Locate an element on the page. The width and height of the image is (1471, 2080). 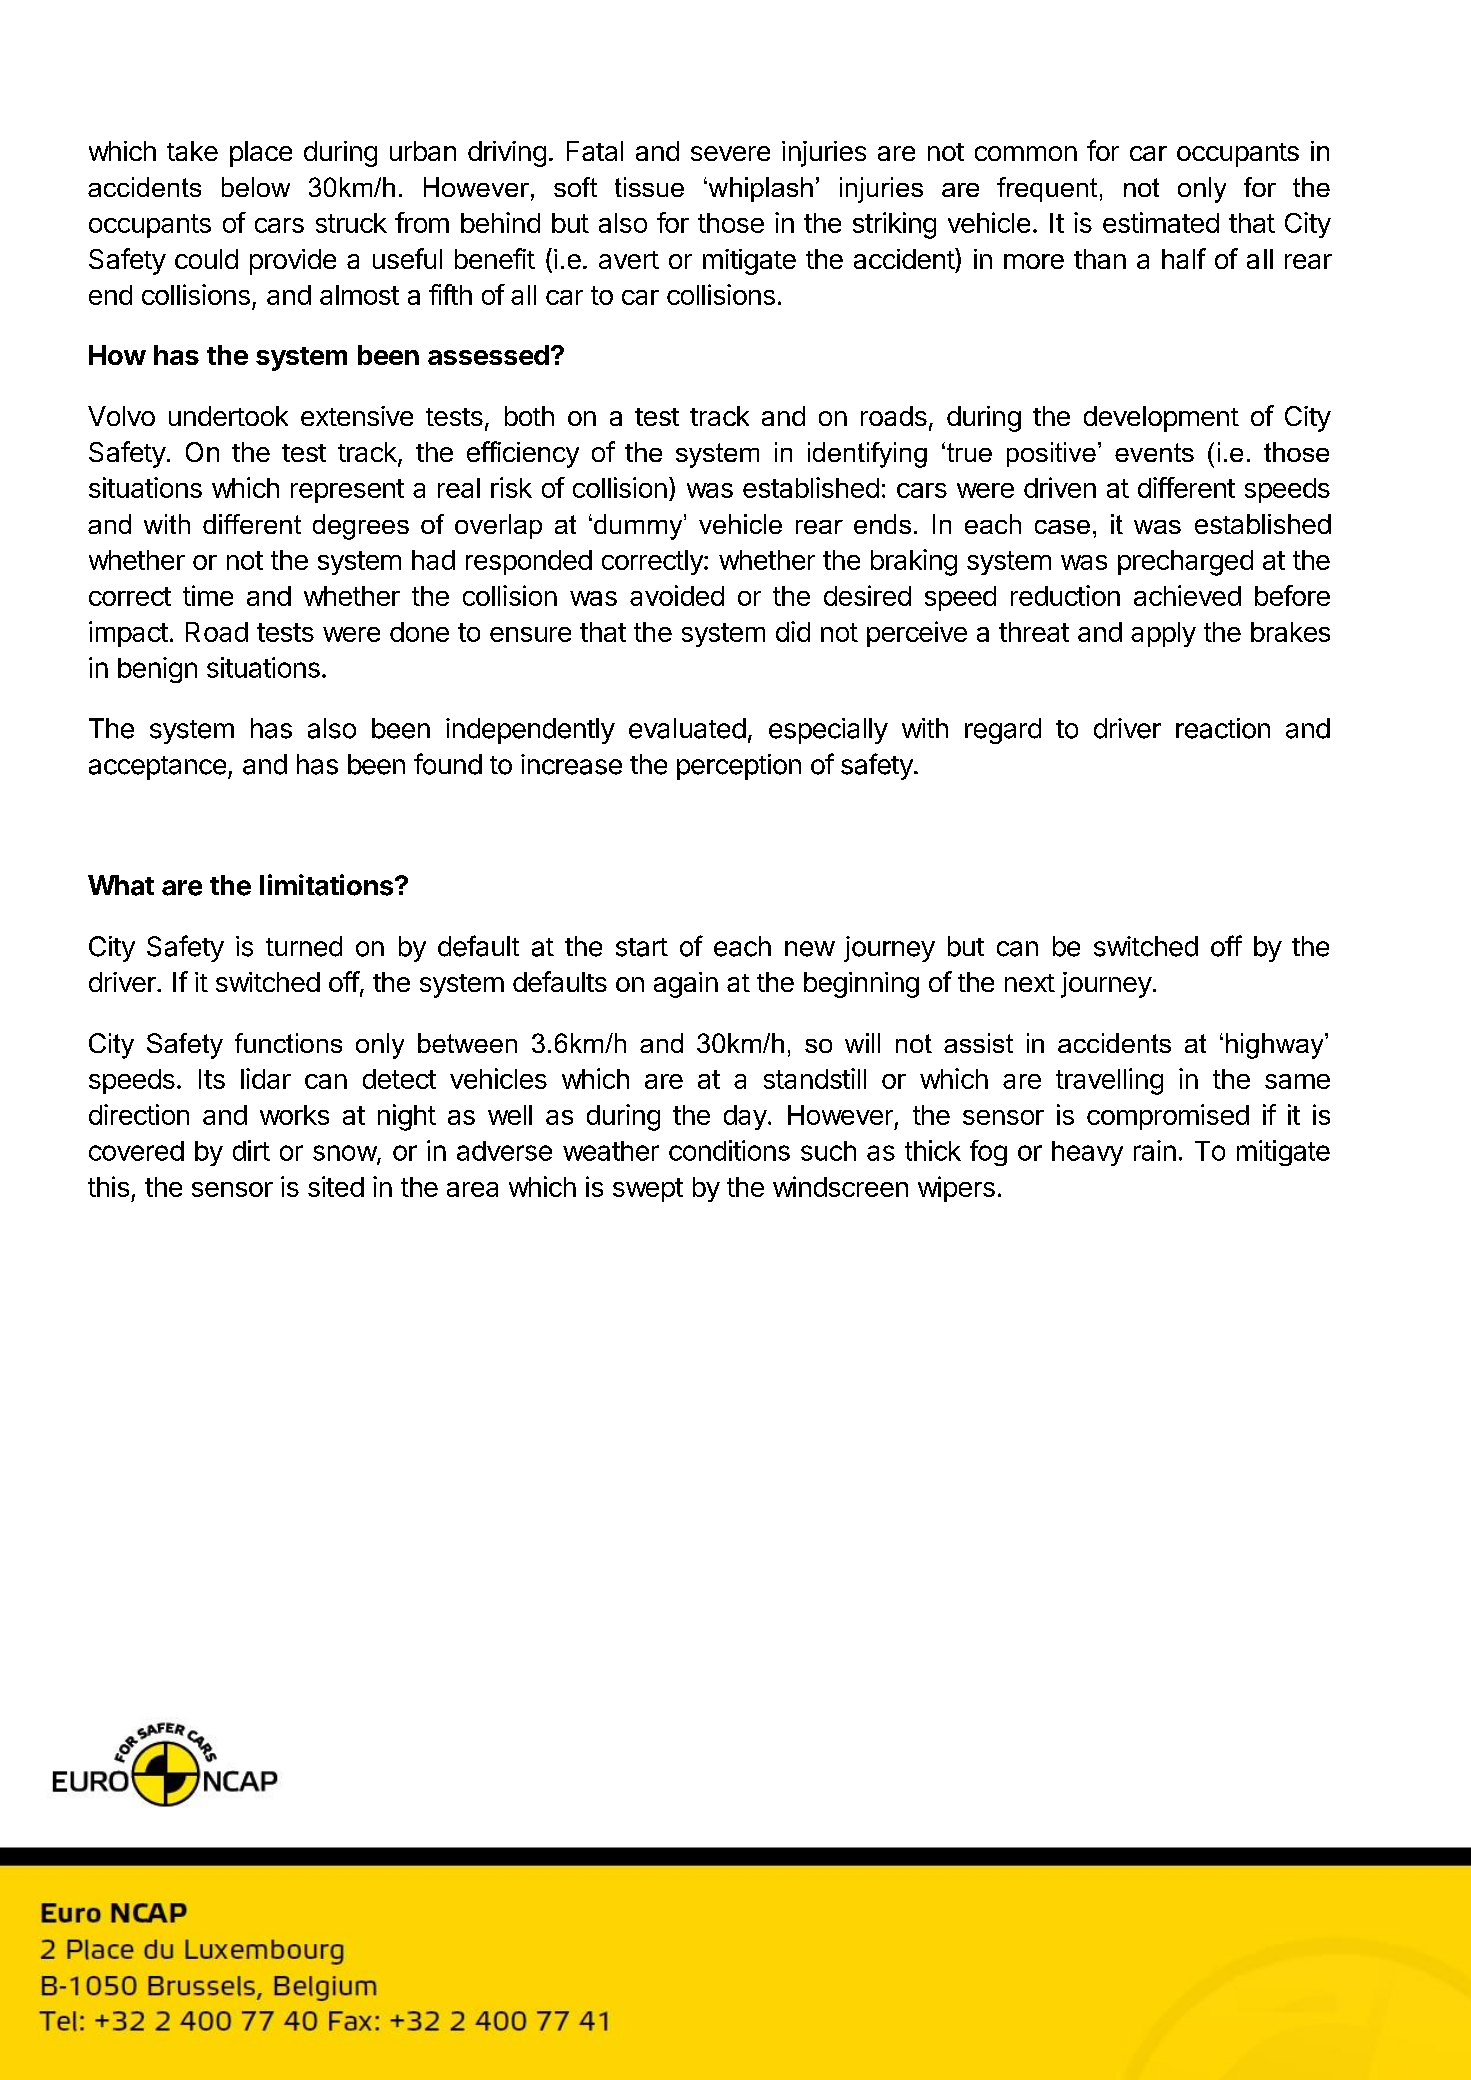
benign is located at coordinates (157, 670).
